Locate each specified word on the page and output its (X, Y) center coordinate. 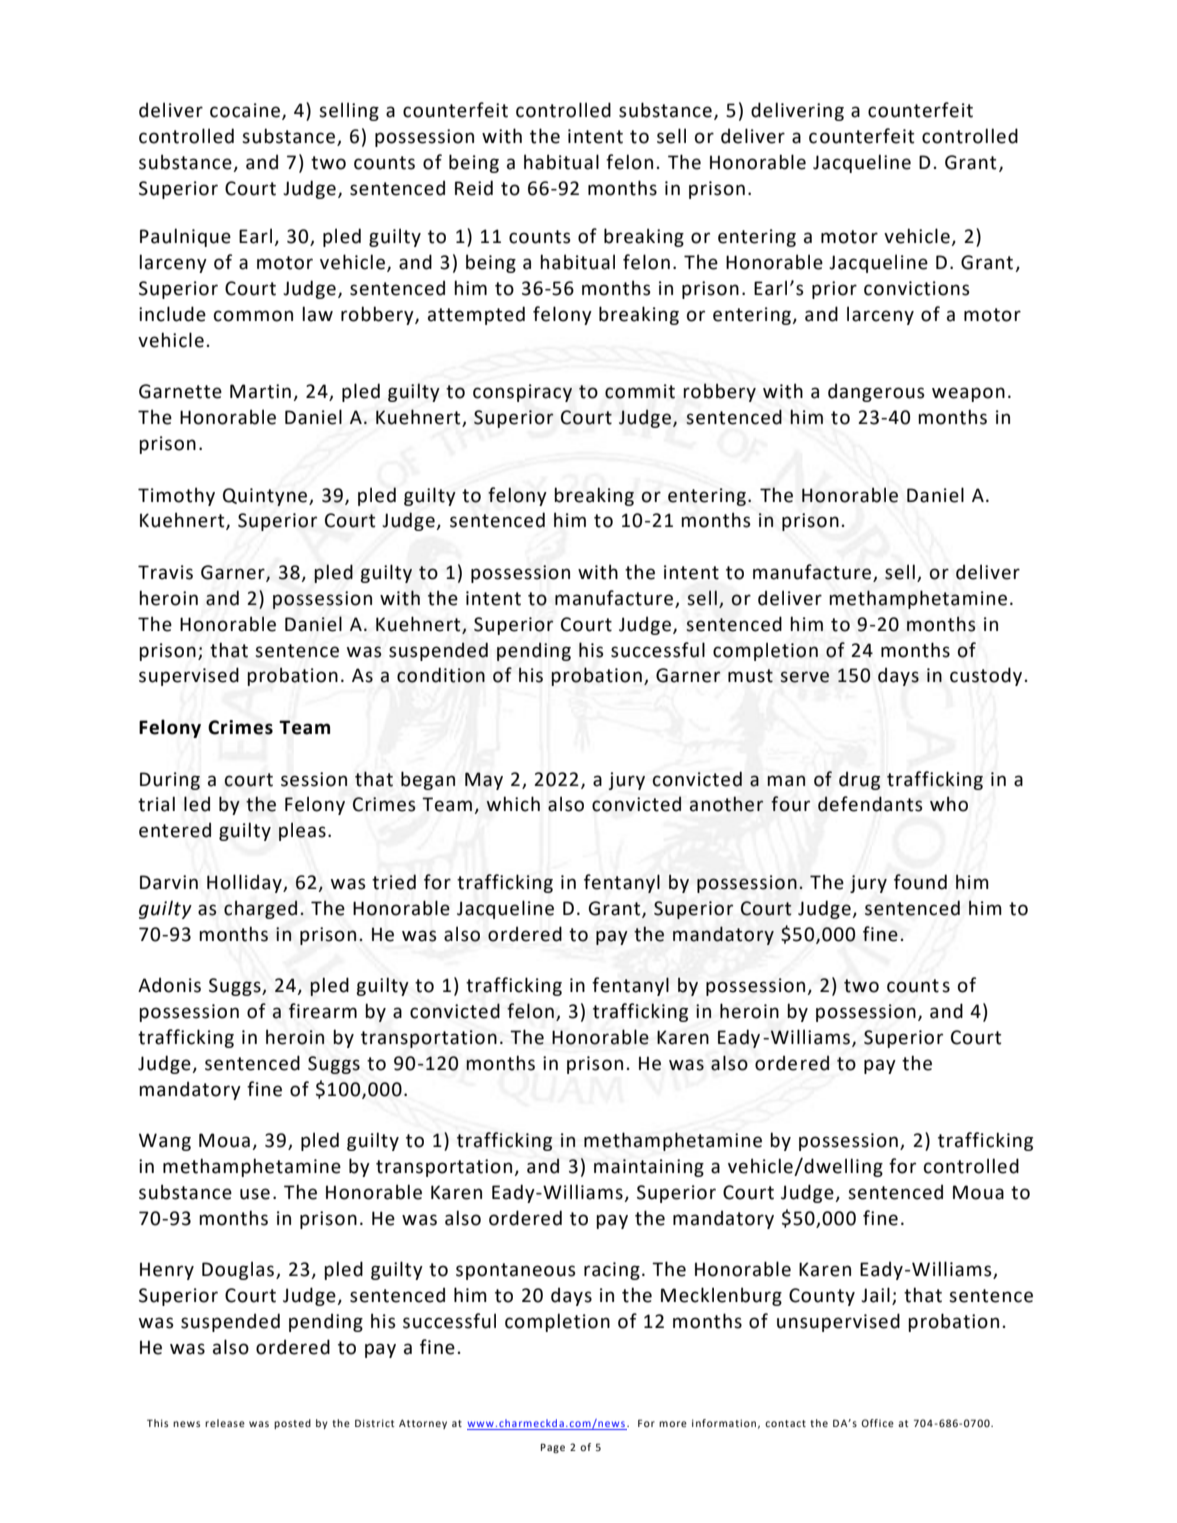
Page (553, 1448)
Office (877, 1423)
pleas (302, 831)
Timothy (176, 496)
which (513, 804)
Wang (165, 1142)
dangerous (876, 392)
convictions (917, 288)
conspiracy (522, 393)
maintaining (649, 1168)
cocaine (245, 110)
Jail (875, 1295)
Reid (474, 188)
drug (859, 780)
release (225, 1423)
